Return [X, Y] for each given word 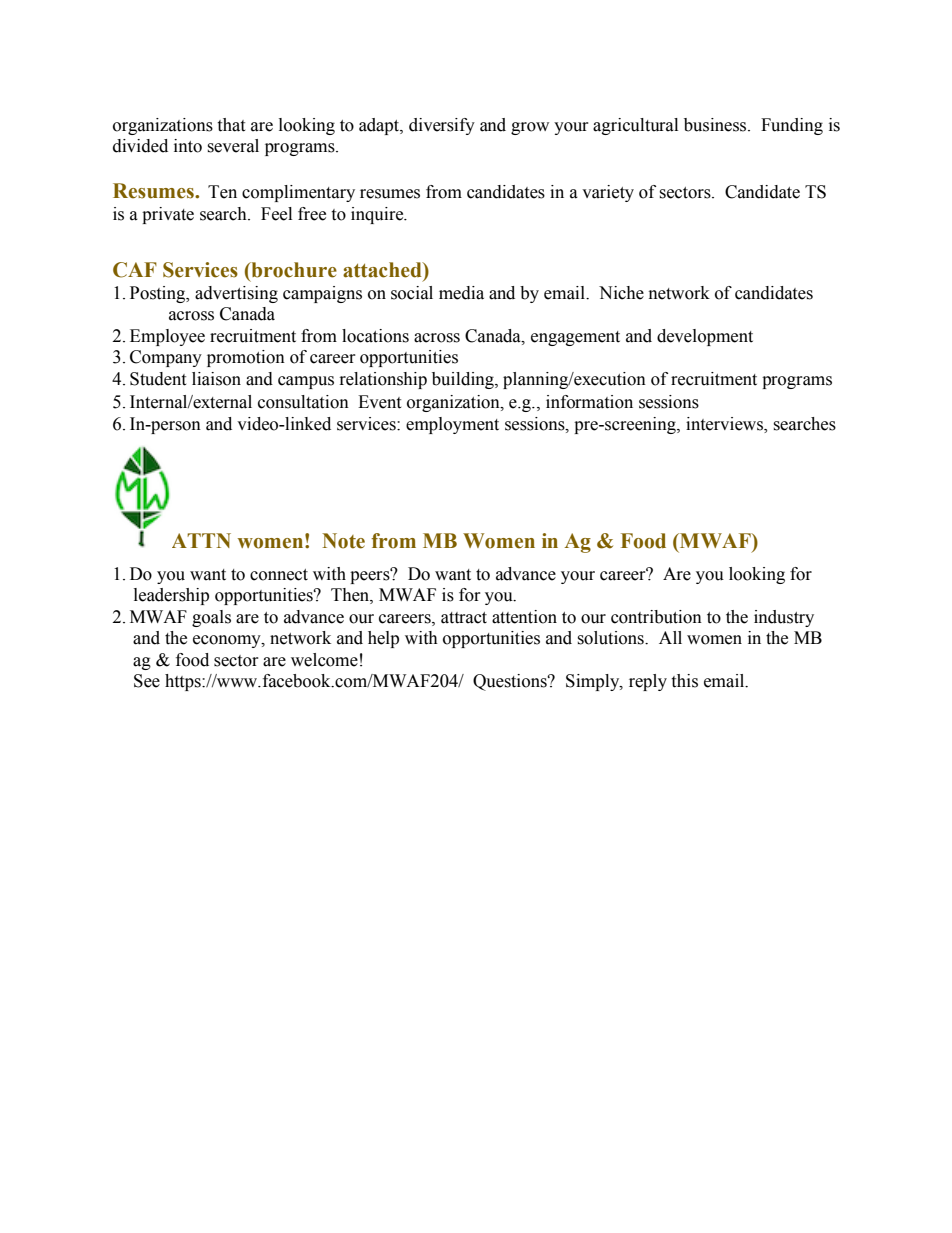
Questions [511, 682]
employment [452, 425]
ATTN [201, 540]
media [461, 293]
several [233, 146]
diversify [442, 126]
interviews [725, 425]
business [716, 125]
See [147, 681]
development [705, 337]
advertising [236, 294]
